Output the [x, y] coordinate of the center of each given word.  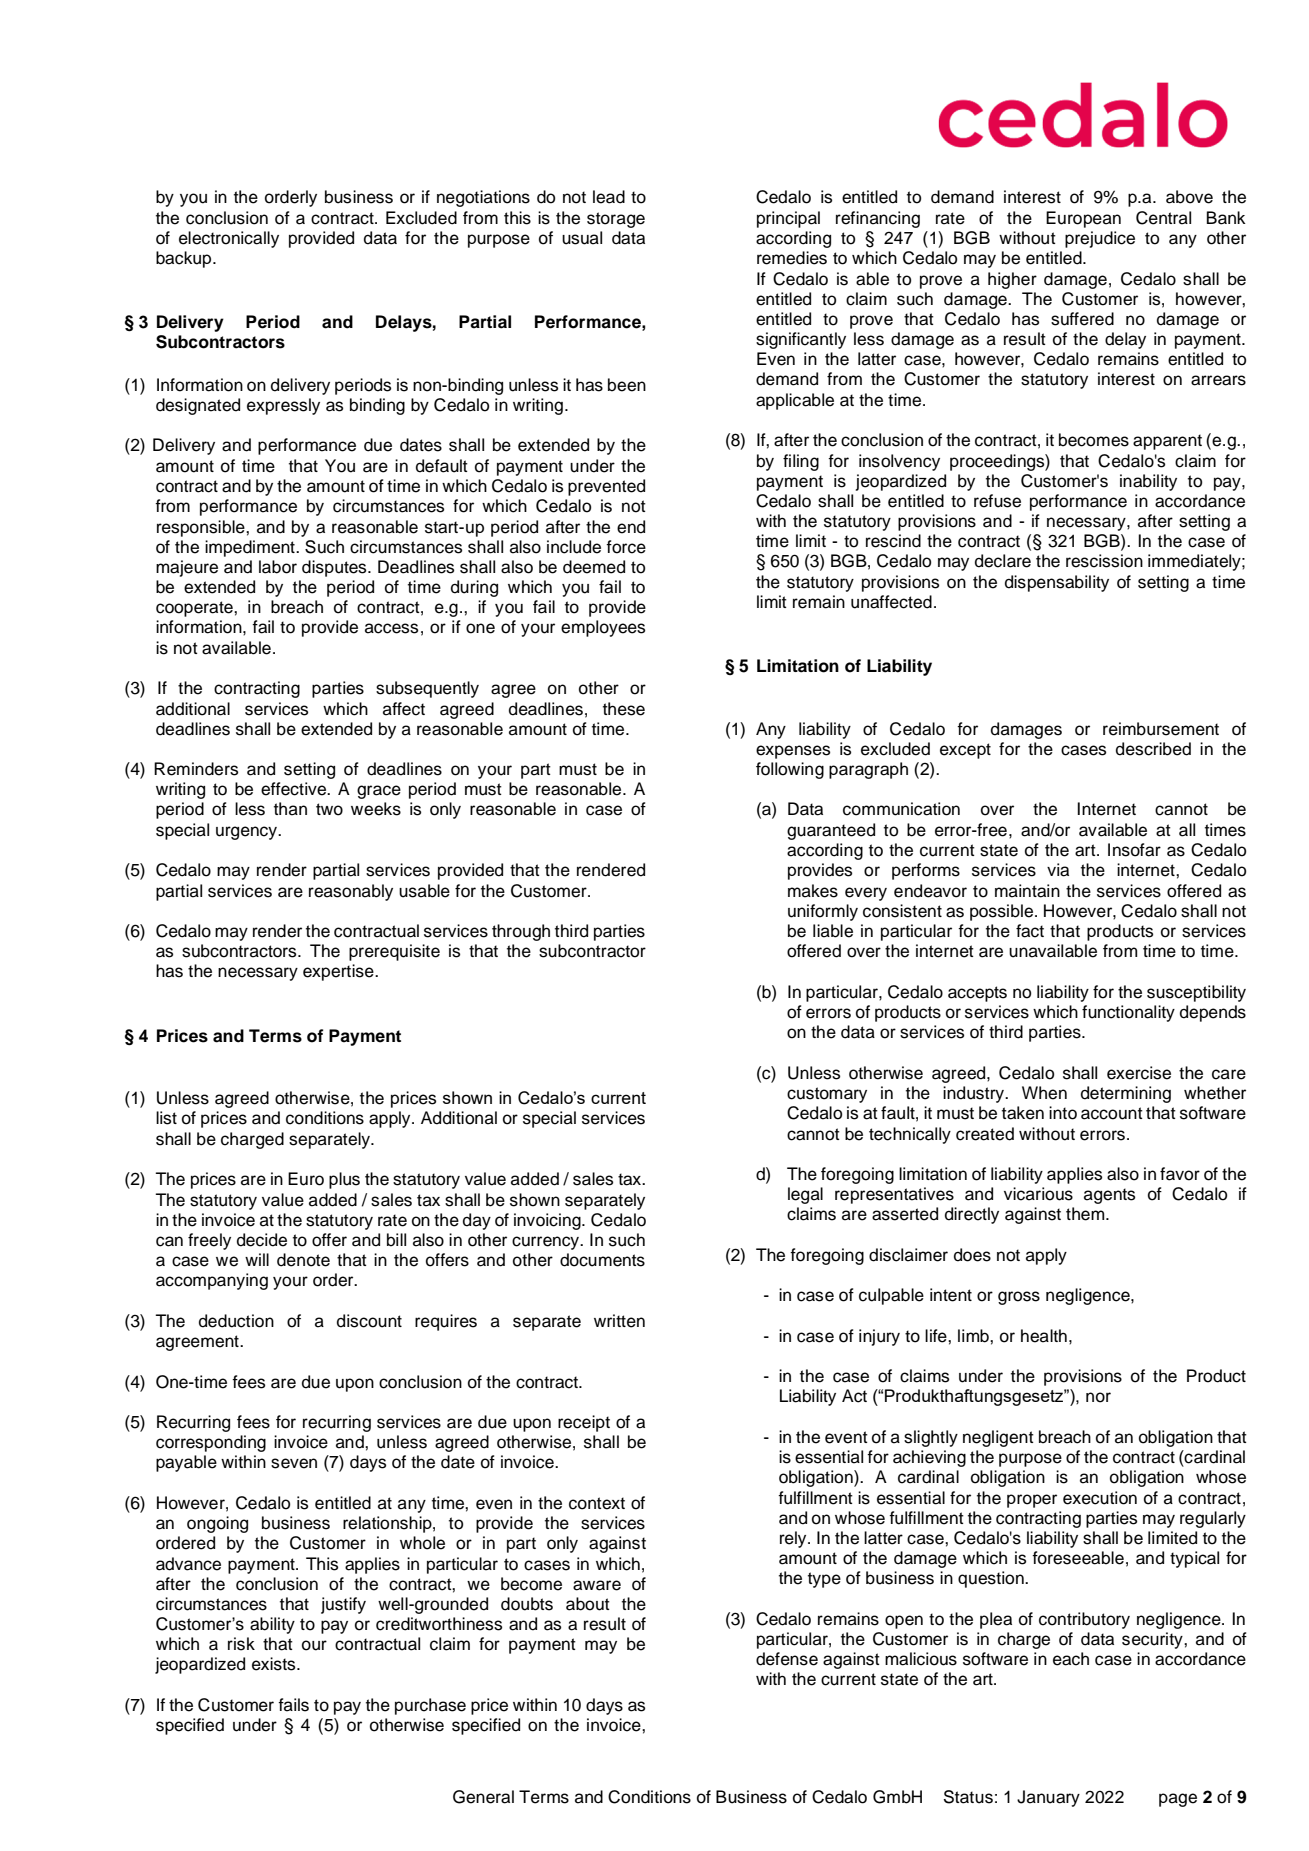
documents [602, 1260]
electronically [229, 239]
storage [616, 220]
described [1153, 749]
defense [787, 1659]
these [624, 709]
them [1086, 1214]
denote [303, 1260]
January [1048, 1798]
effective [294, 789]
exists [275, 1664]
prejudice [1100, 239]
